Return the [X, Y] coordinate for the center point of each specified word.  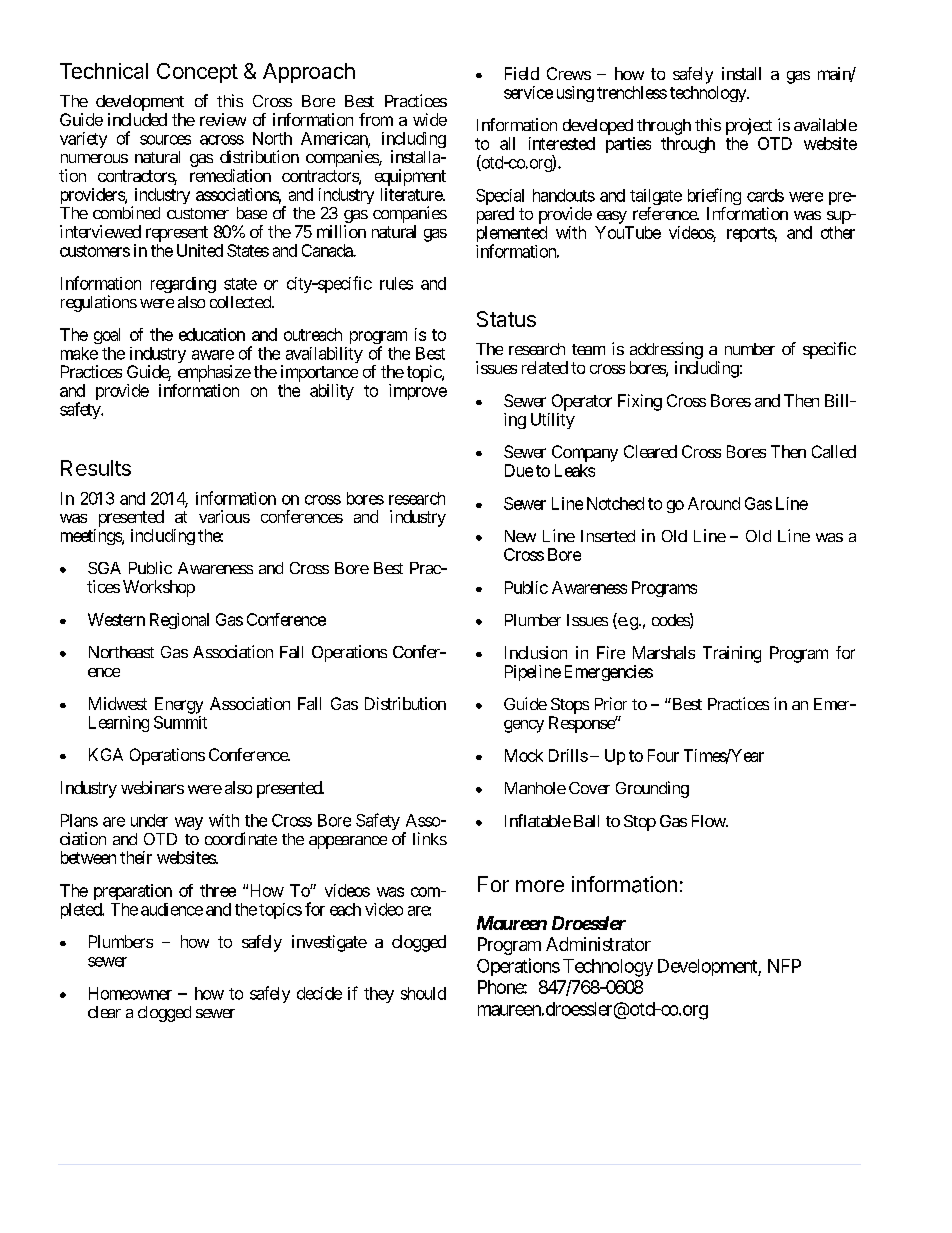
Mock [524, 755]
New [520, 536]
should [423, 993]
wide [430, 119]
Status [506, 319]
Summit [180, 722]
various [224, 516]
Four [663, 755]
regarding [183, 285]
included [137, 119]
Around [714, 503]
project [749, 126]
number [750, 349]
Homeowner [130, 993]
